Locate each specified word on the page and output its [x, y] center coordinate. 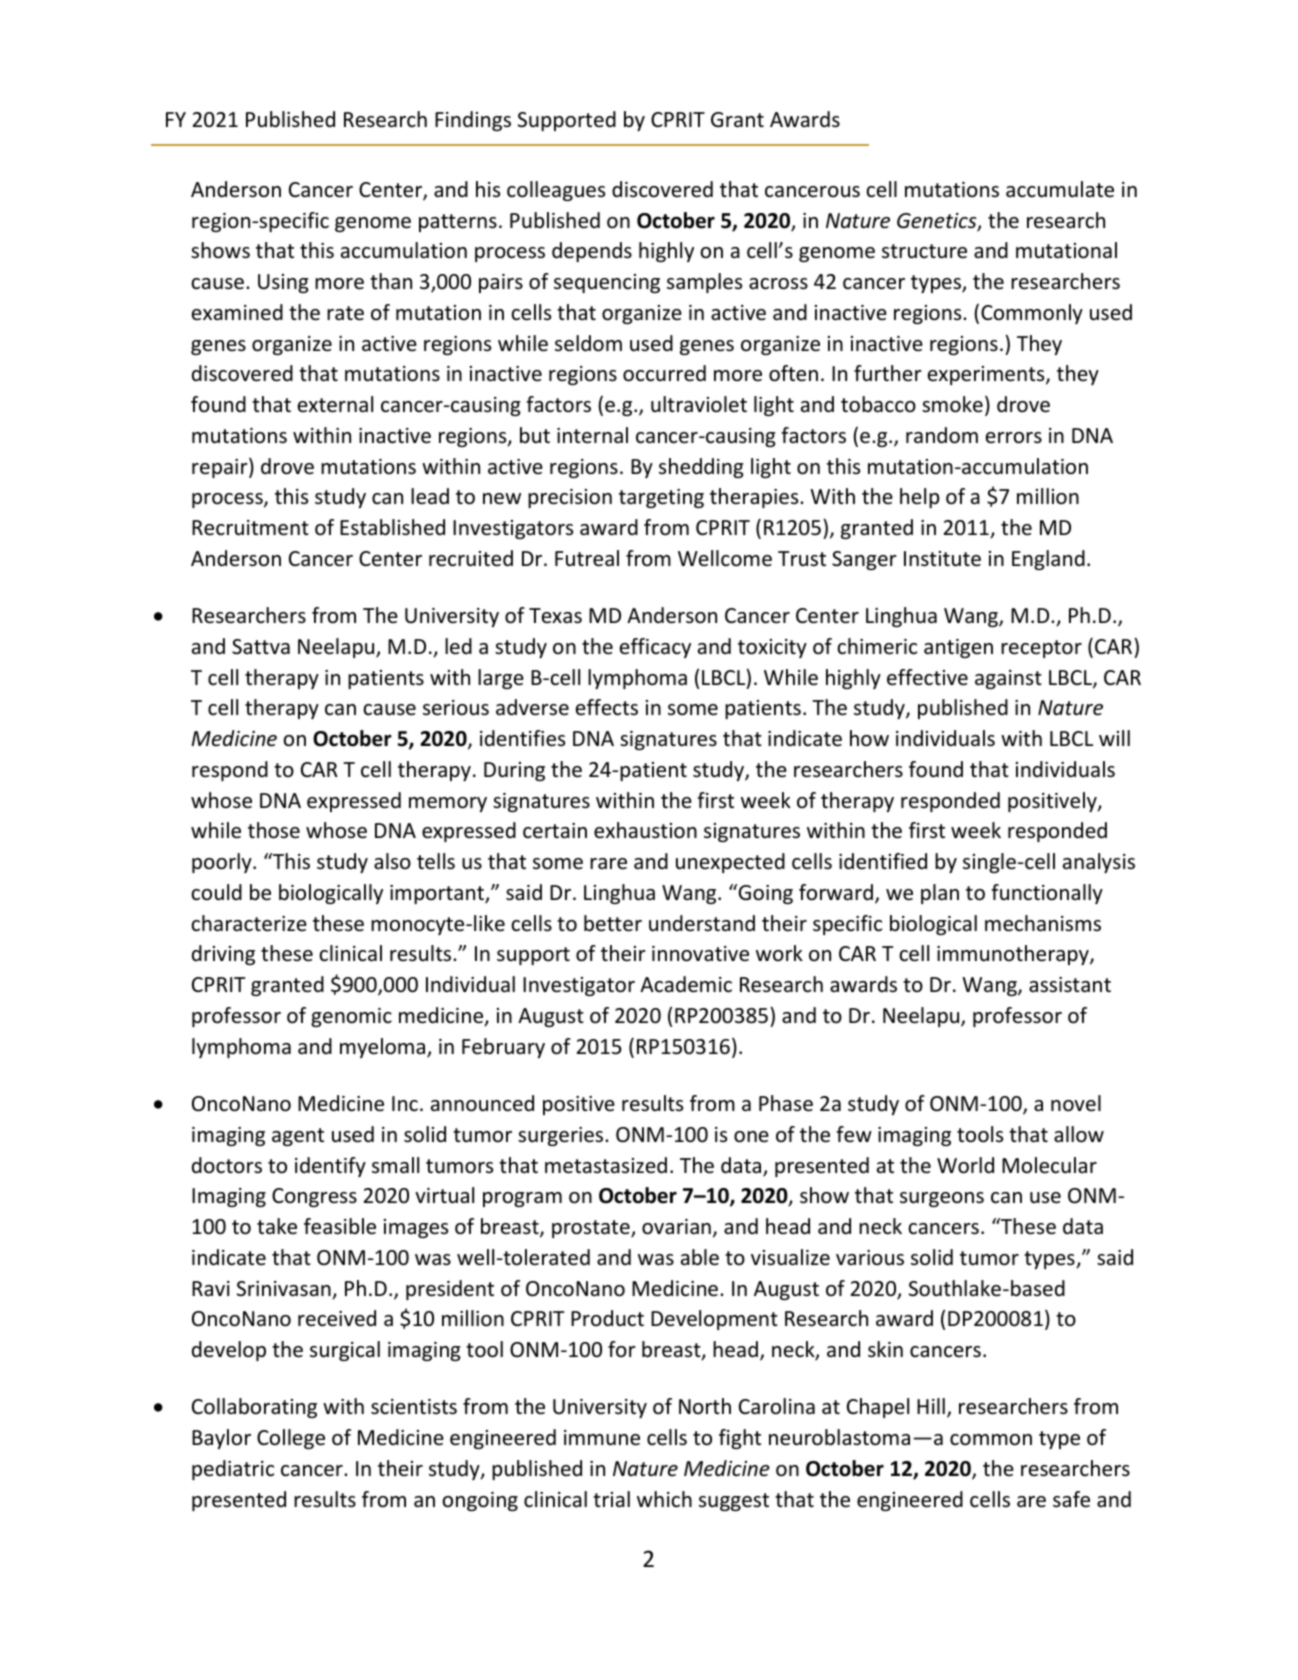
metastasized [606, 1165]
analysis [1099, 863]
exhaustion [645, 830]
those [274, 830]
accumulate [1060, 189]
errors [1014, 438]
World [965, 1165]
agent [298, 1137]
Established [392, 527]
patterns [458, 223]
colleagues [556, 191]
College [291, 1439]
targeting [661, 498]
